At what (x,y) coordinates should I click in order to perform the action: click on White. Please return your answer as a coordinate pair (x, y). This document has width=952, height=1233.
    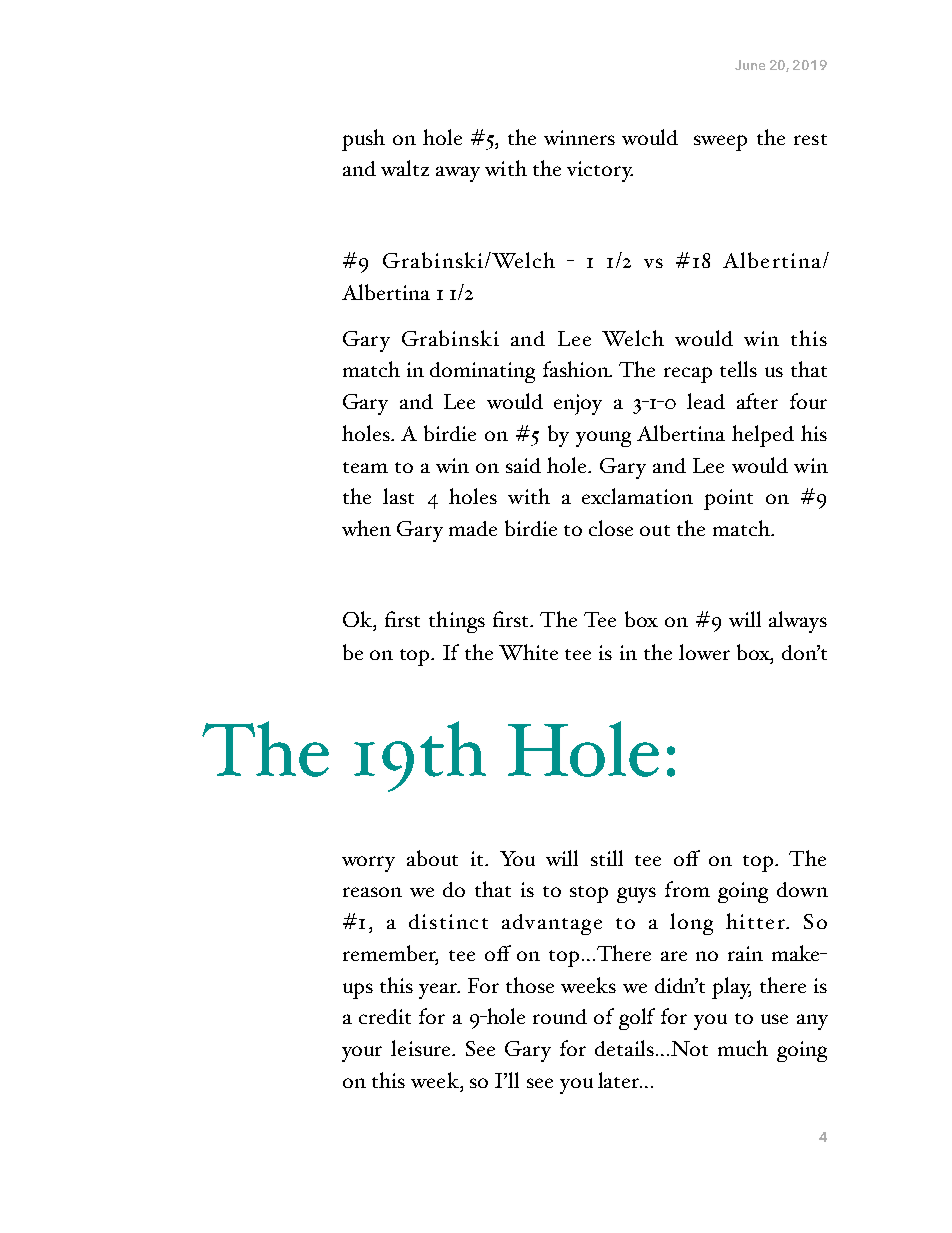
    Looking at the image, I should click on (528, 652).
